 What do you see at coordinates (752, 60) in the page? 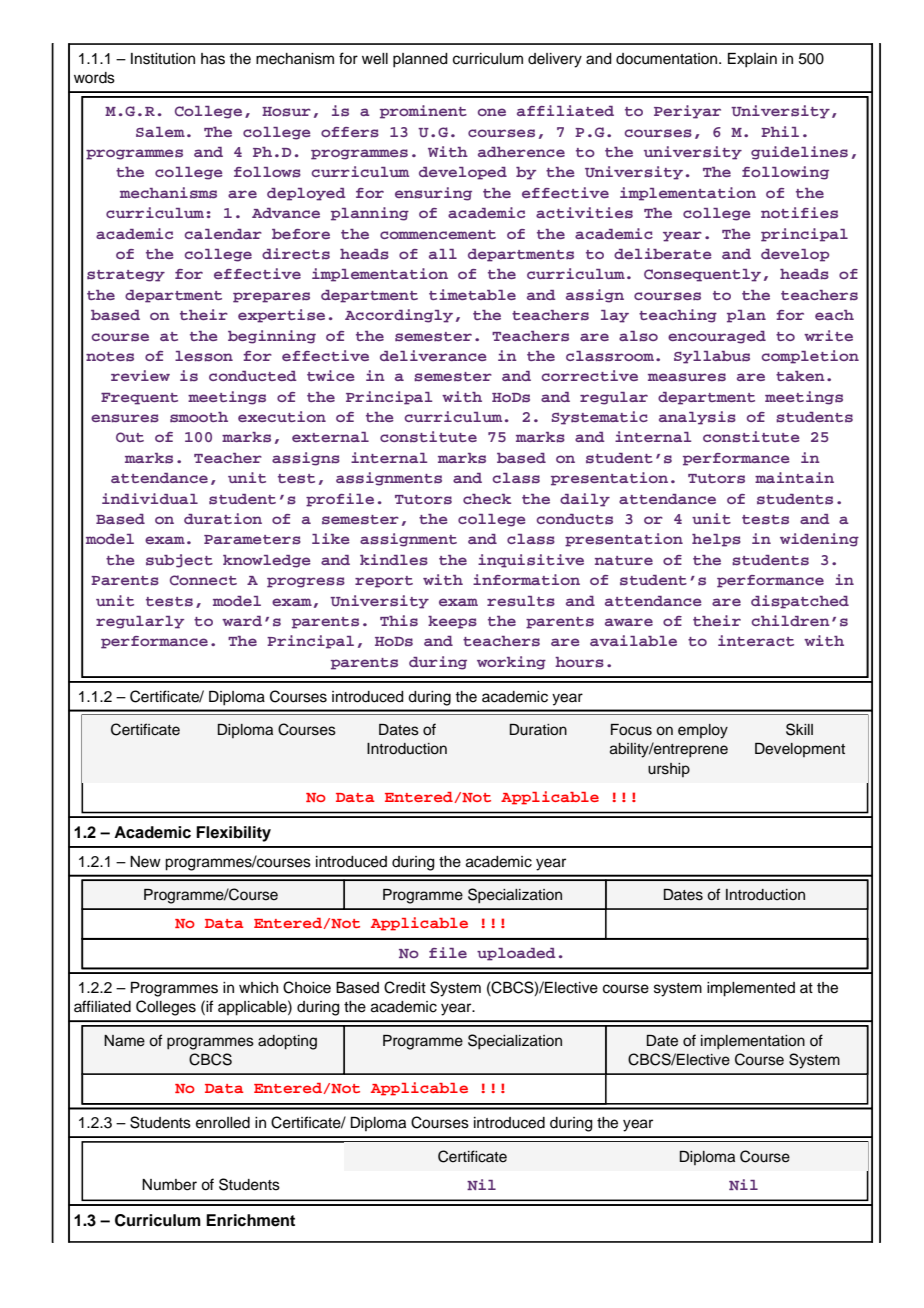
I see `Explain` at bounding box center [752, 60].
